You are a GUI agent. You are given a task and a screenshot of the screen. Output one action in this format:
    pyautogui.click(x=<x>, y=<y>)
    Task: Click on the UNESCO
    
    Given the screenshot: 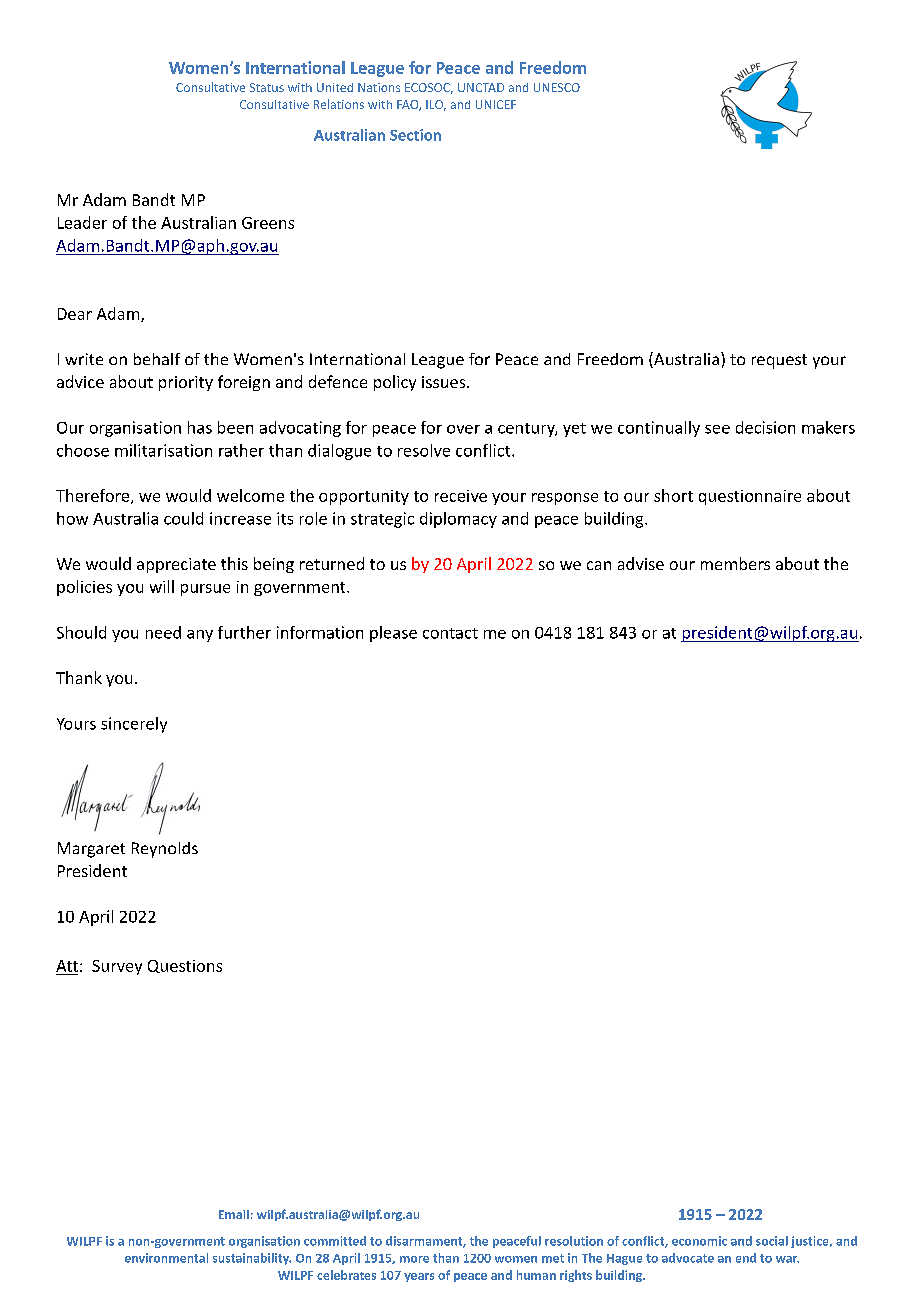 What is the action you would take?
    pyautogui.click(x=557, y=87)
